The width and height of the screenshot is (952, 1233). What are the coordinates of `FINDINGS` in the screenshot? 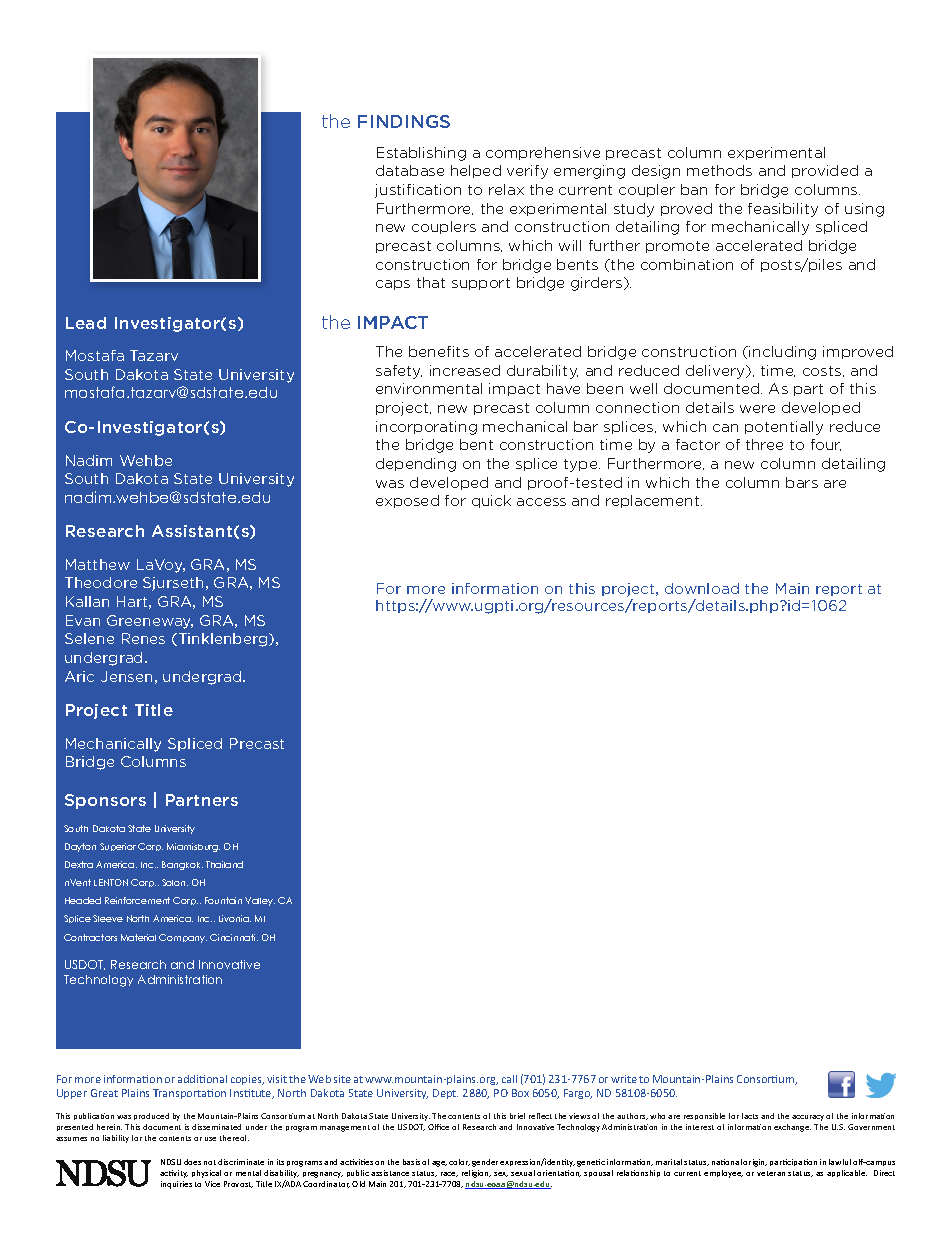 It's located at (404, 121).
